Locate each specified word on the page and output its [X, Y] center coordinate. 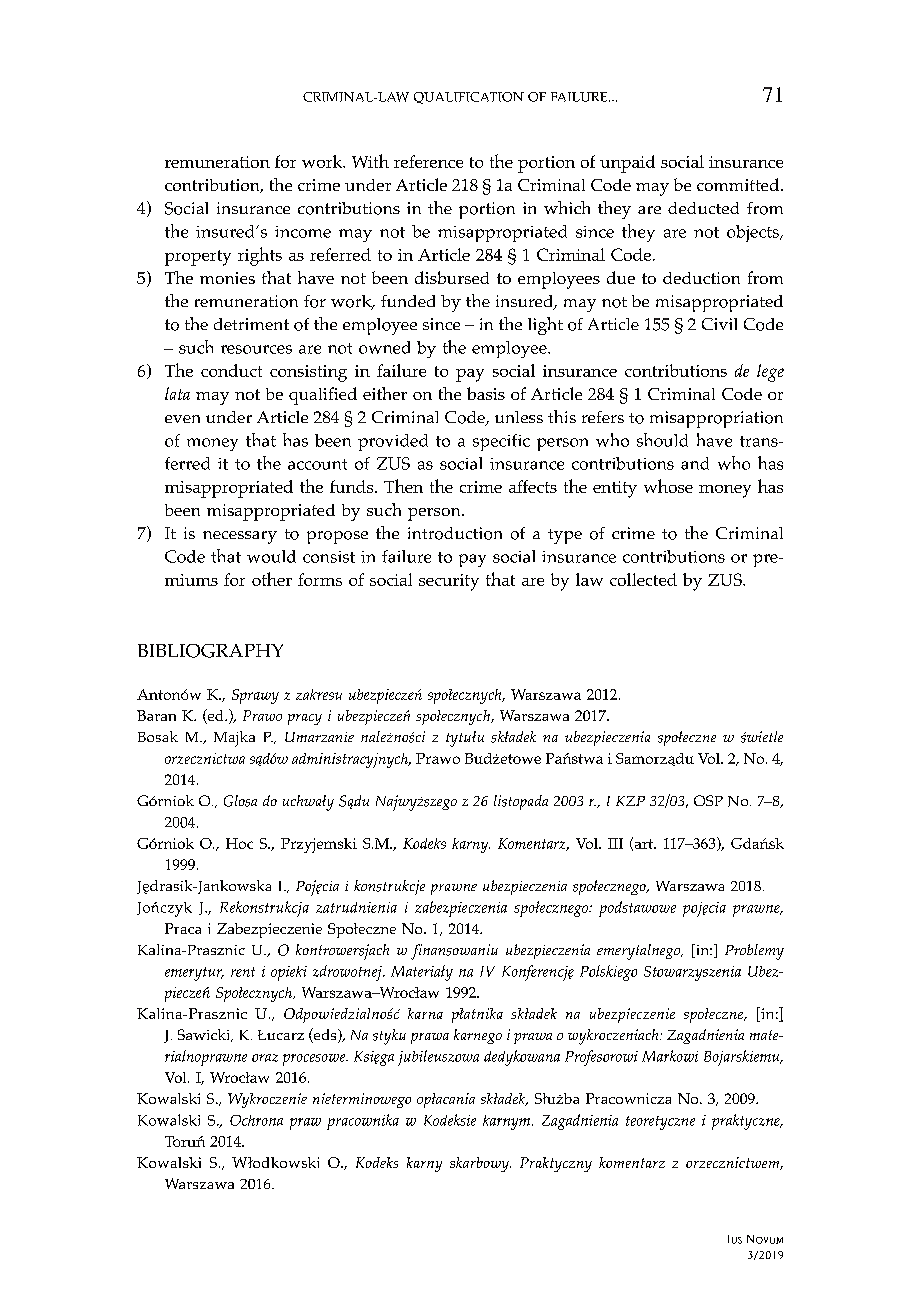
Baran [156, 715]
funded [408, 301]
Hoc [239, 843]
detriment [251, 324]
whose [668, 486]
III [615, 843]
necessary [240, 537]
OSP [708, 800]
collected [643, 579]
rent [243, 972]
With [370, 161]
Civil [719, 324]
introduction [455, 533]
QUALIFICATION [469, 98]
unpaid [627, 164]
